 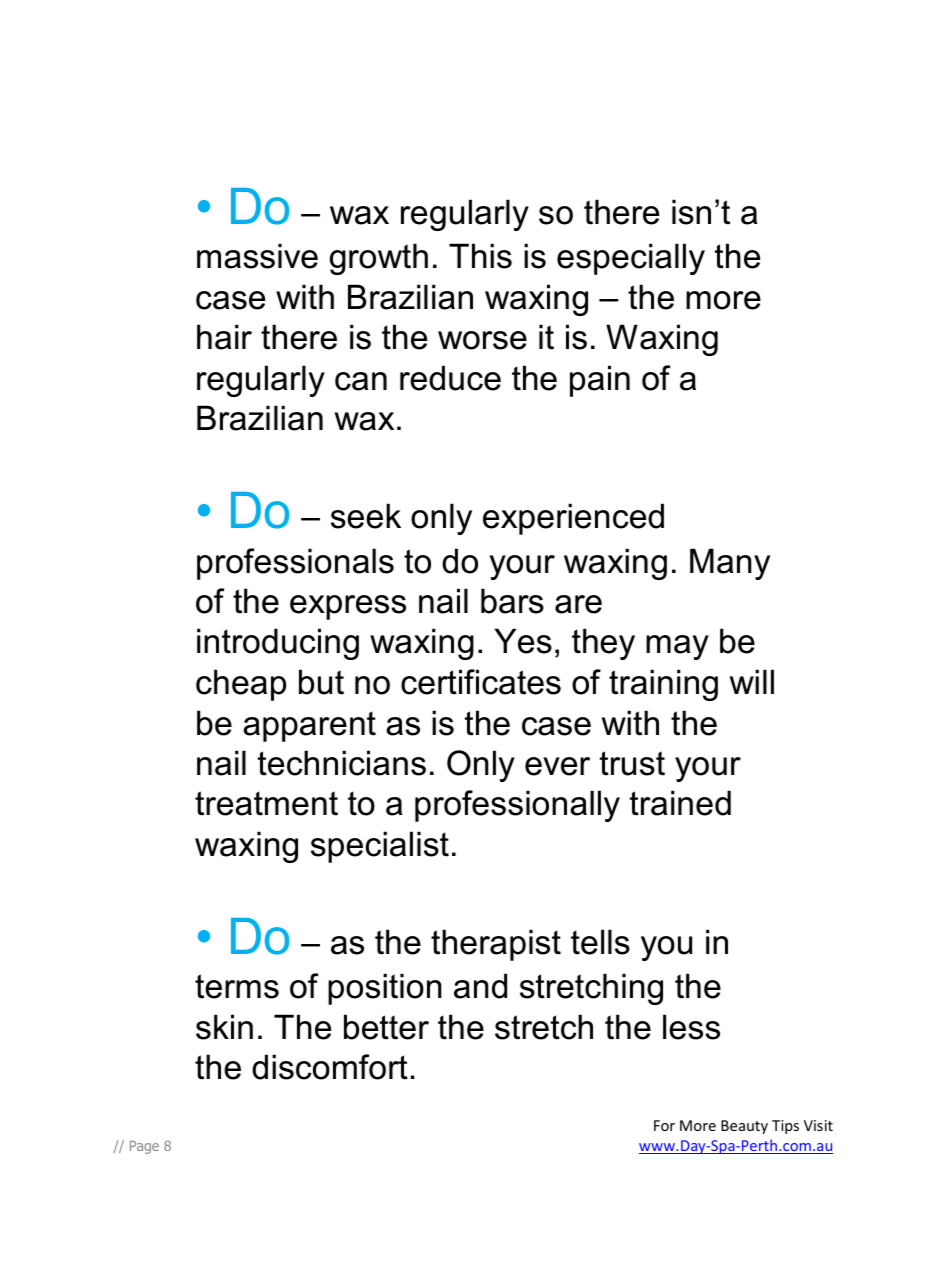 What do you see at coordinates (257, 256) in the screenshot?
I see `massive` at bounding box center [257, 256].
